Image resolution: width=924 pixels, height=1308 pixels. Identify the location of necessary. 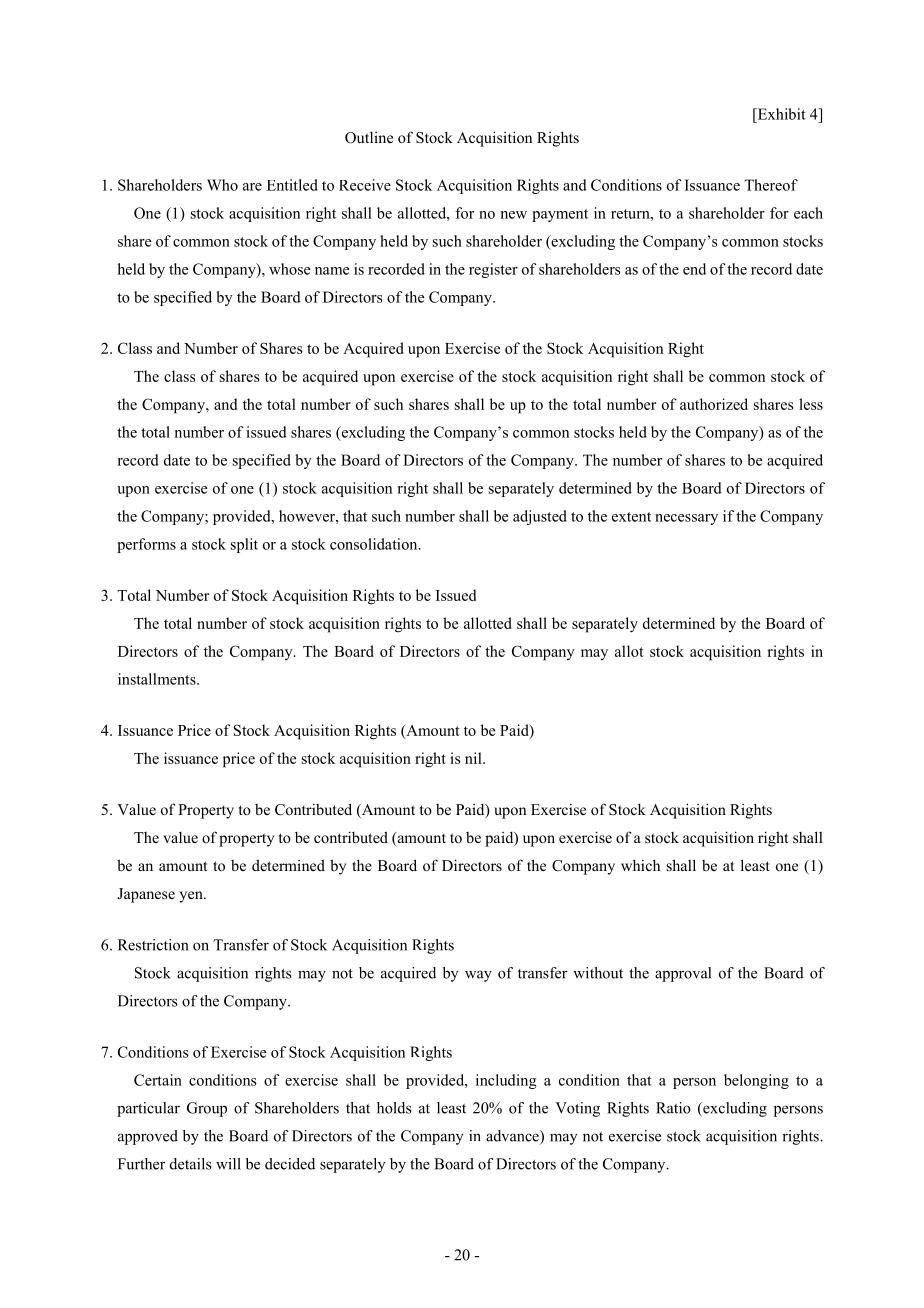
(686, 519).
